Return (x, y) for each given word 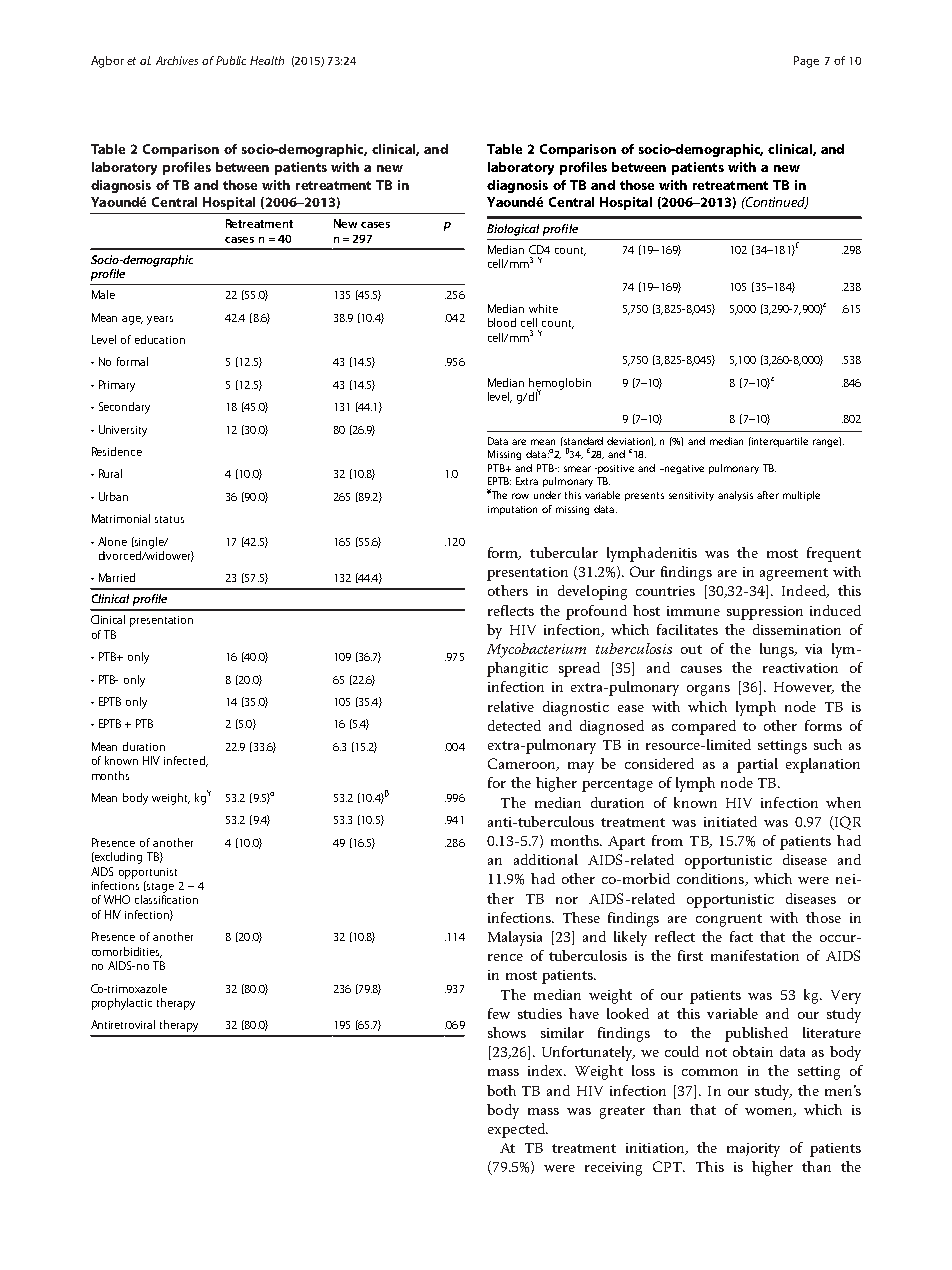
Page (806, 62)
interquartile (779, 442)
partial (757, 765)
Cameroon (523, 764)
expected (517, 1130)
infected (185, 761)
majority (753, 1150)
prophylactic (122, 1004)
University (123, 431)
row (520, 496)
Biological (513, 230)
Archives (177, 60)
